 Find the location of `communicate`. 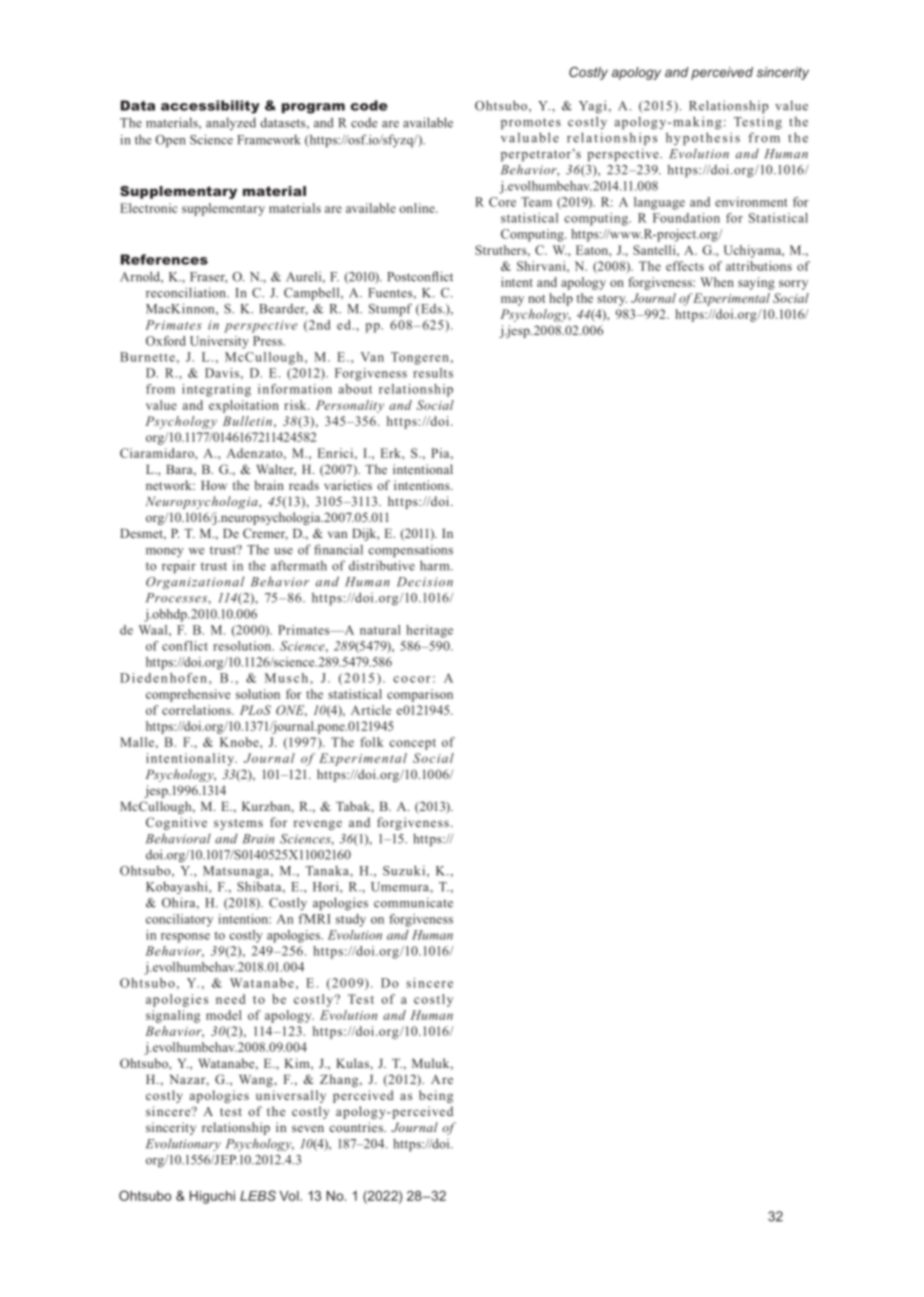

communicate is located at coordinates (413, 902).
